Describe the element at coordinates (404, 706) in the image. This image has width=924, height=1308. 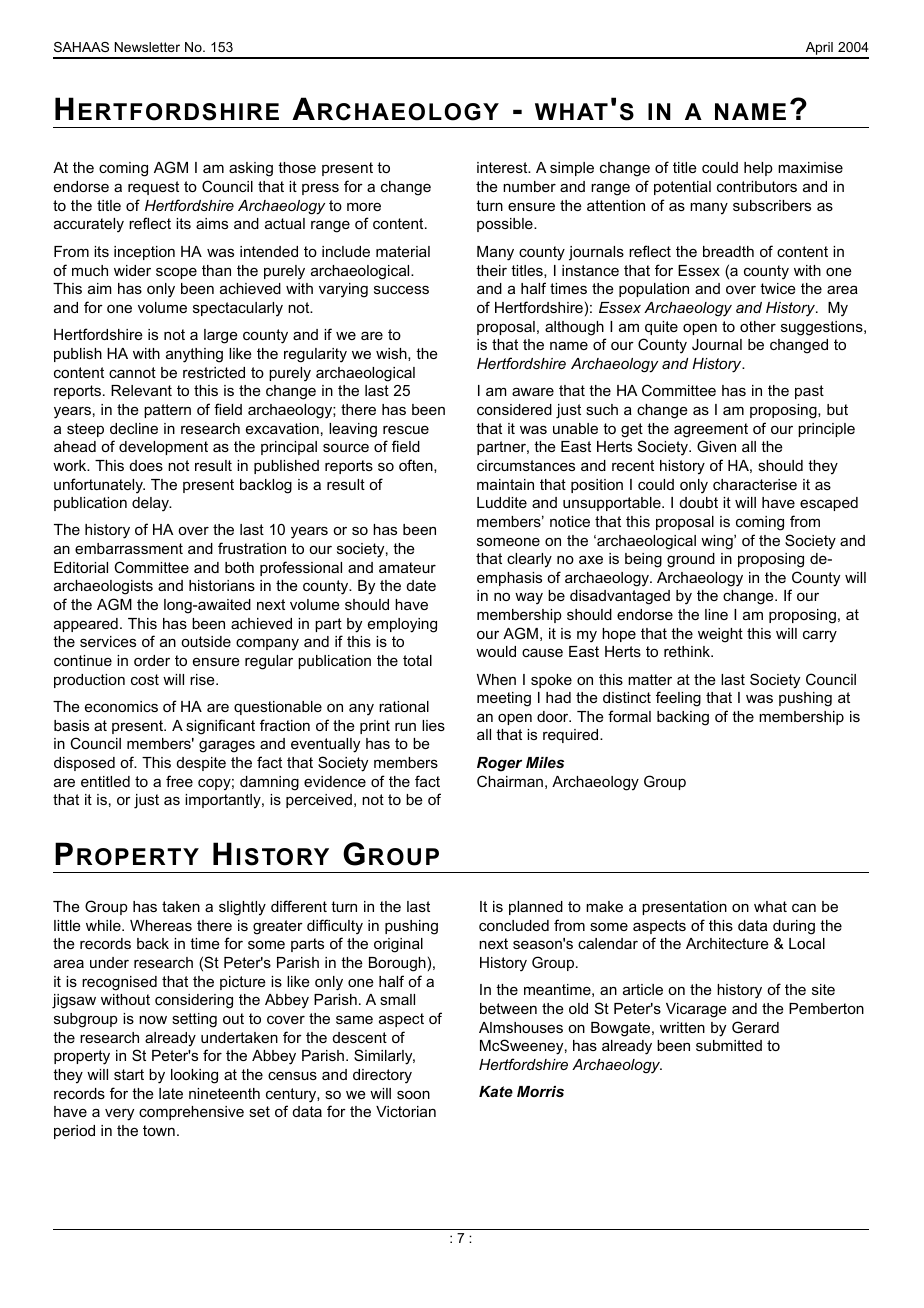
I see `rational` at that location.
